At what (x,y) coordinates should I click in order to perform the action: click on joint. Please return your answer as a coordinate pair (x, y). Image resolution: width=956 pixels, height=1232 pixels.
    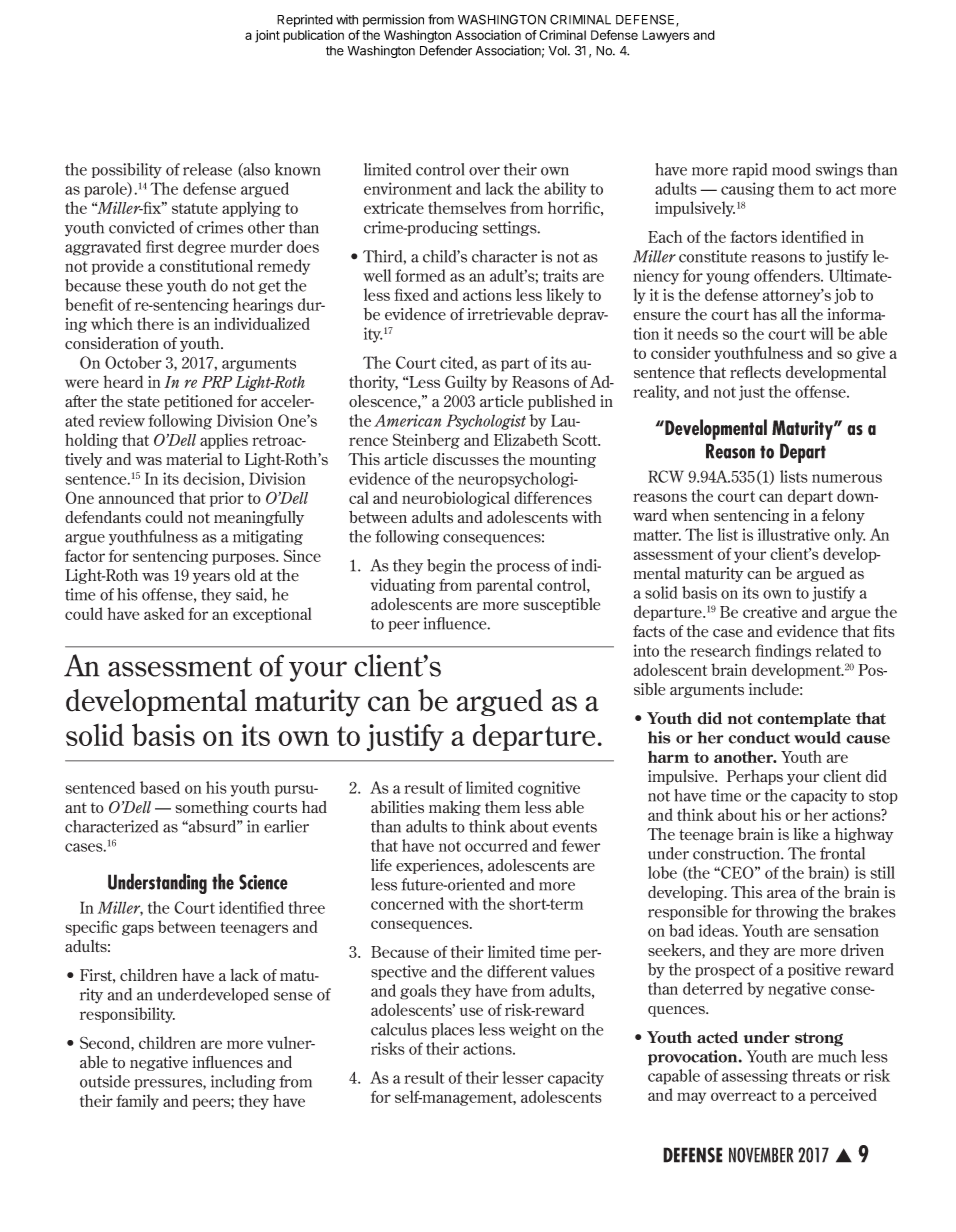
    Looking at the image, I should click on (267, 36).
